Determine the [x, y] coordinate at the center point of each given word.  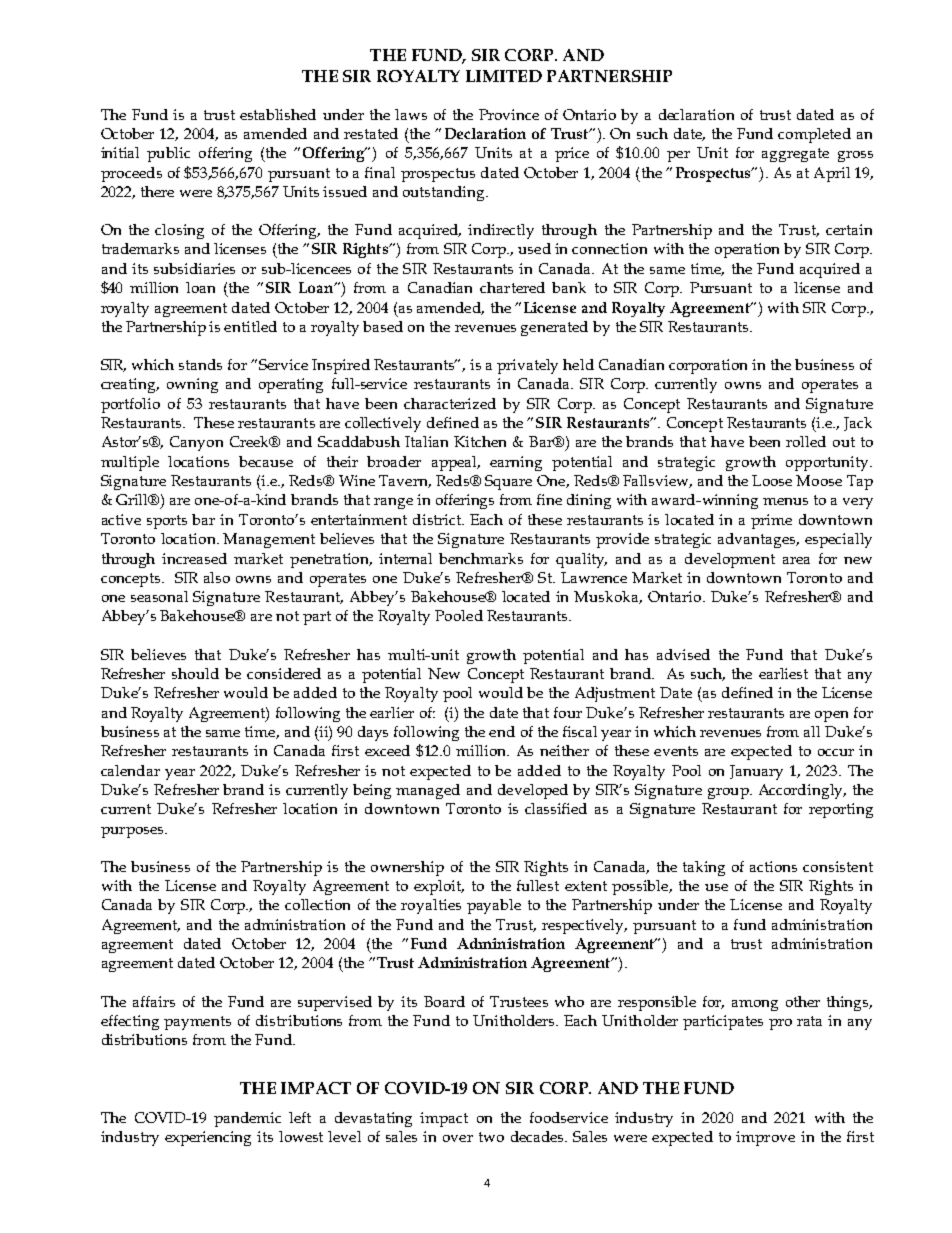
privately [527, 366]
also [217, 577]
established [278, 114]
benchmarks [481, 558]
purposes [133, 832]
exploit [439, 887]
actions [773, 866]
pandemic [247, 1119]
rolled [806, 441]
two [491, 1137]
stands [200, 364]
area [796, 560]
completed [814, 135]
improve [765, 1138]
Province [509, 114]
